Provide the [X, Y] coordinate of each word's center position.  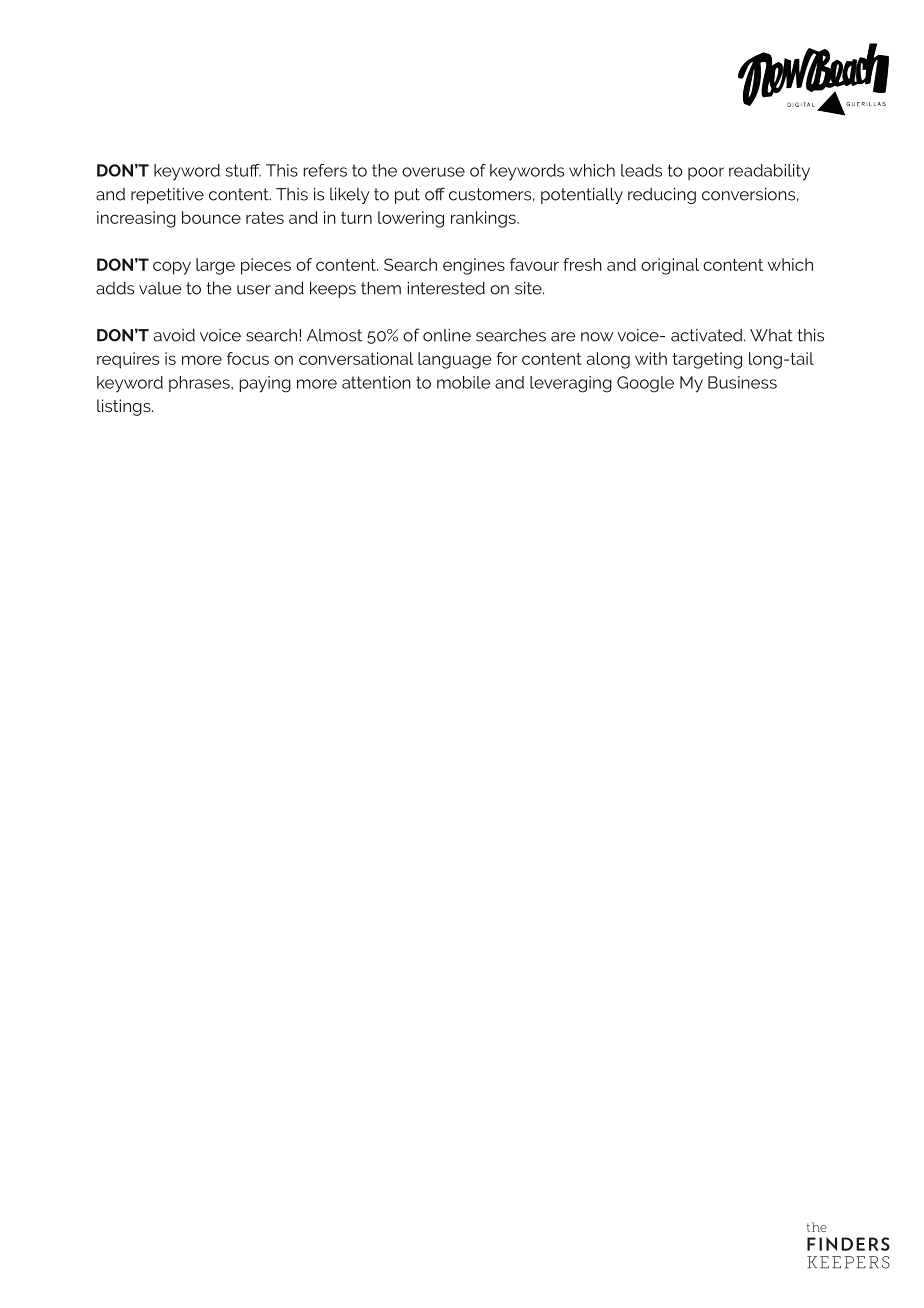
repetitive [167, 195]
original [670, 266]
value [160, 288]
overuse [433, 172]
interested [446, 288]
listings [125, 407]
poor [706, 173]
